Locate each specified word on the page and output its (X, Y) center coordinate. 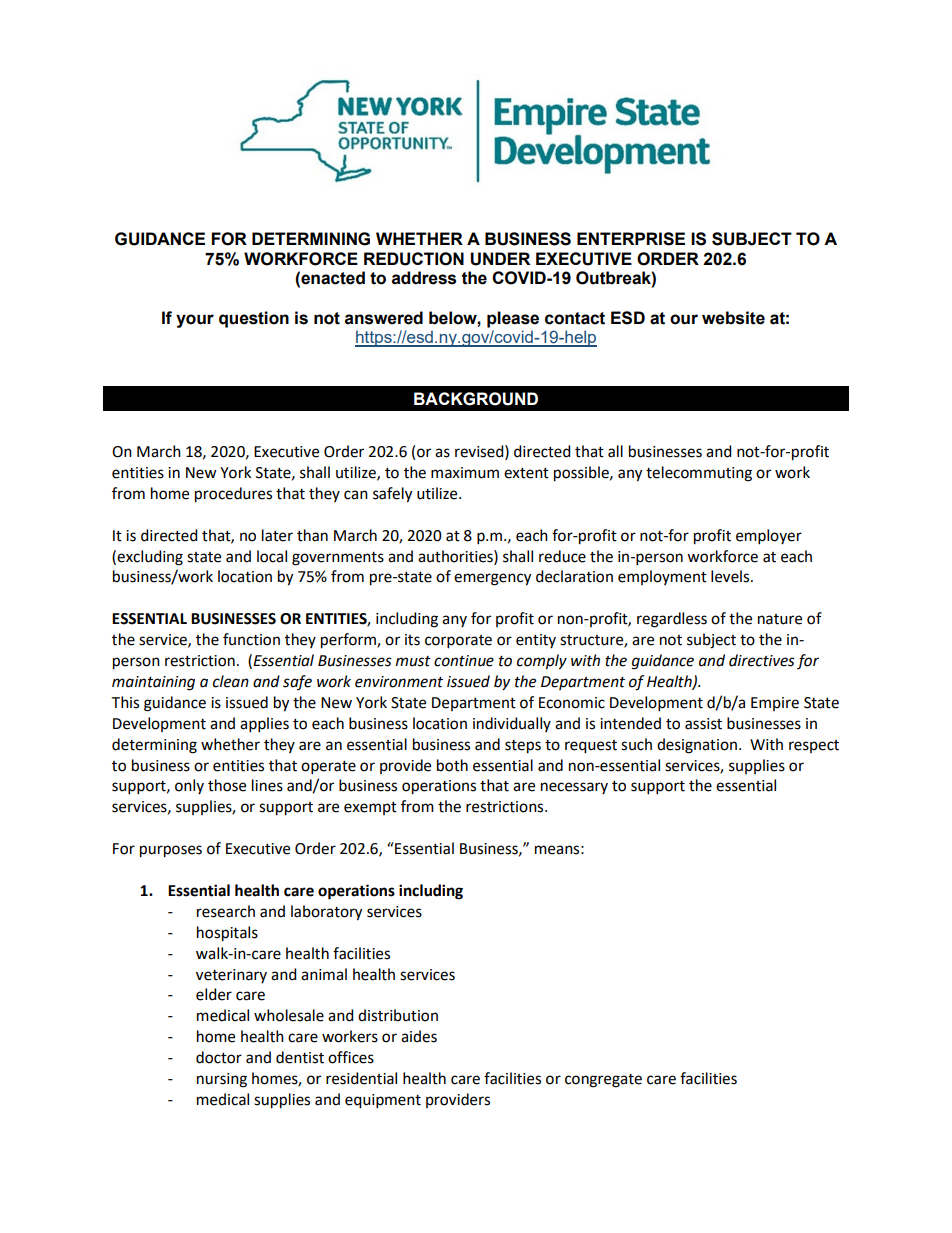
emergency (492, 579)
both (452, 765)
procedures (233, 495)
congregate (603, 1081)
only (189, 786)
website (733, 318)
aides (419, 1036)
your (195, 321)
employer (769, 537)
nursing (222, 1080)
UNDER (500, 259)
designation (697, 746)
